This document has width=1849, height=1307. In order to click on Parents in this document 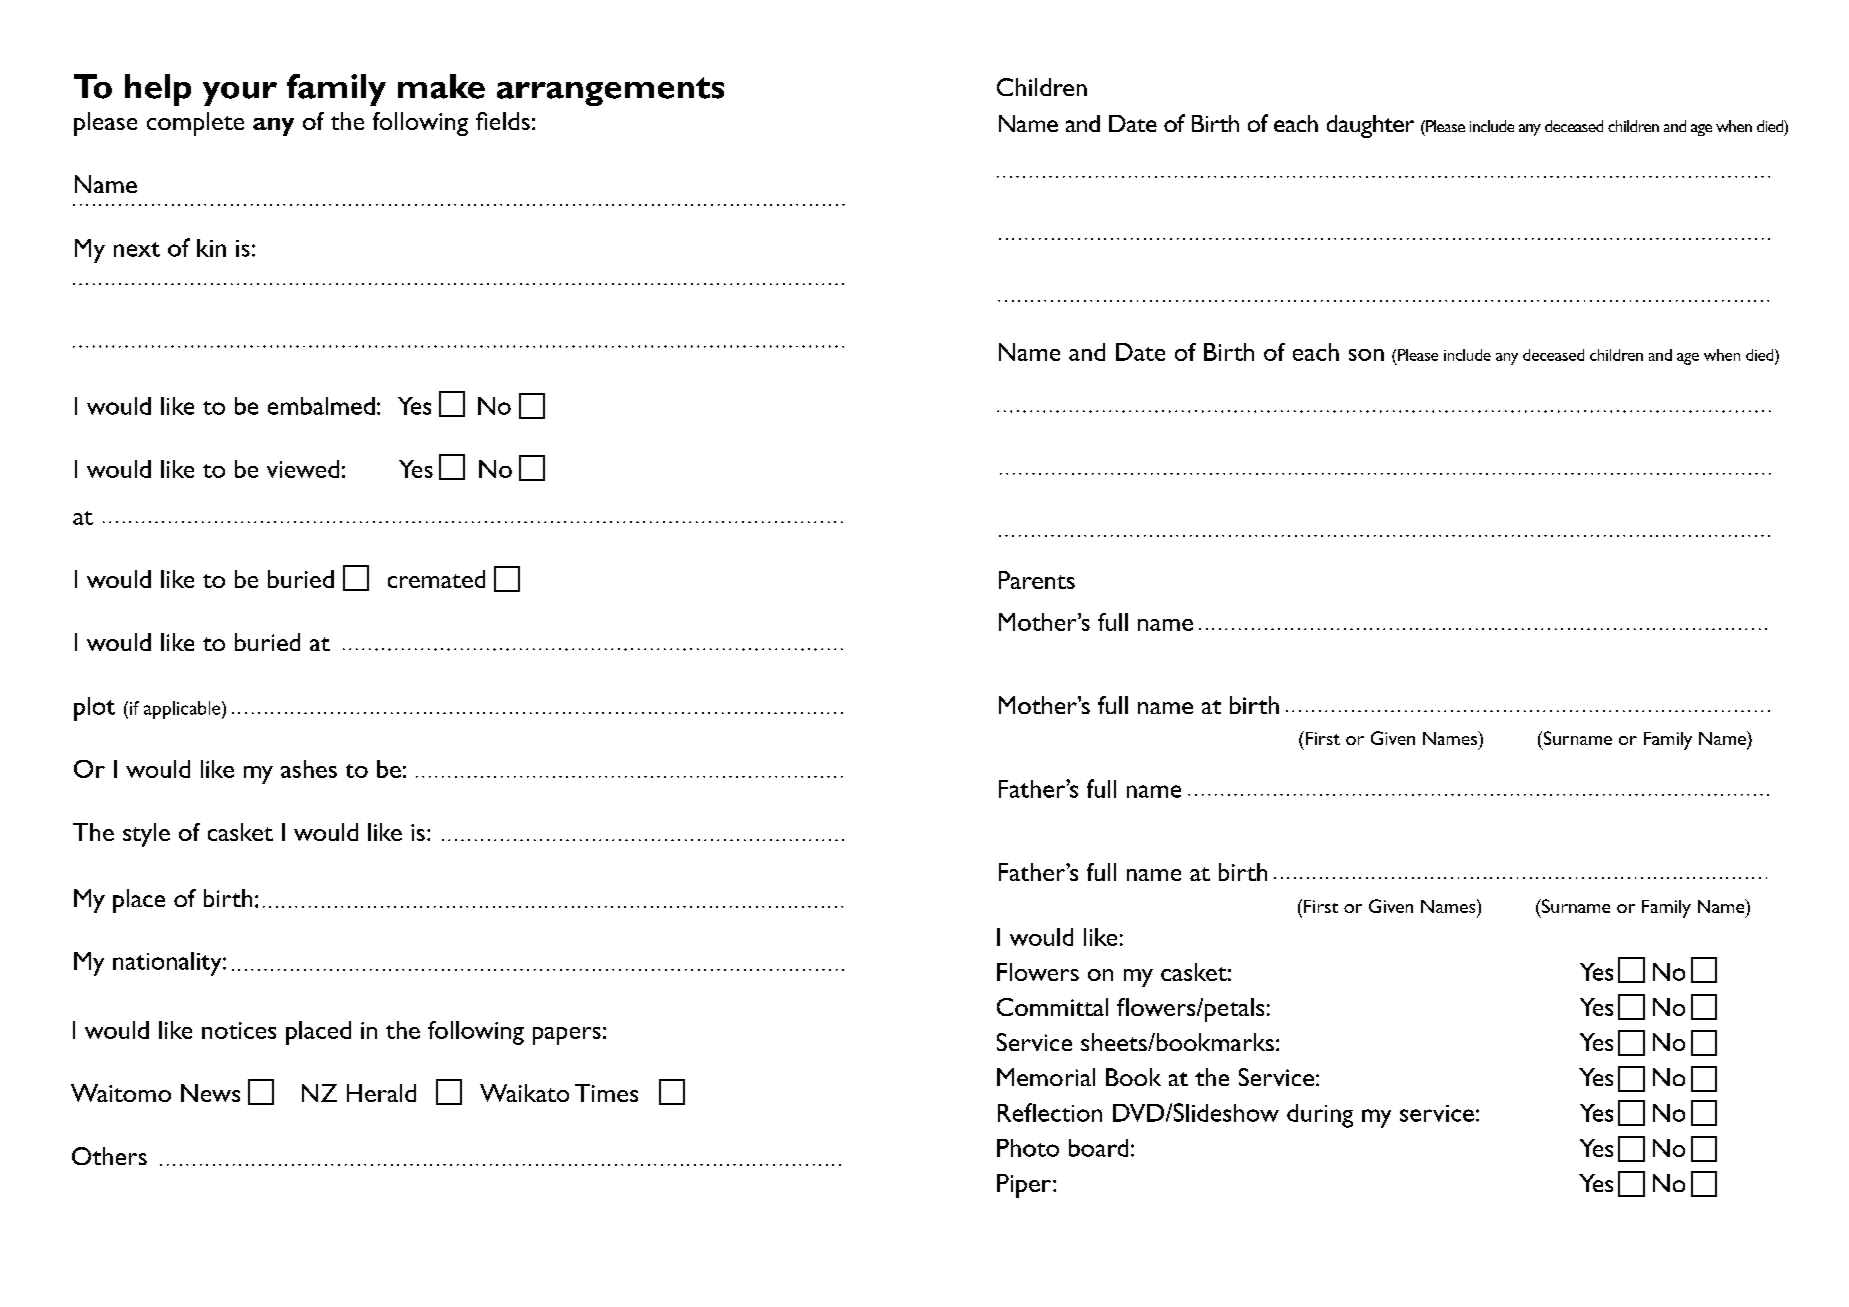, I will do `click(1037, 580)`.
